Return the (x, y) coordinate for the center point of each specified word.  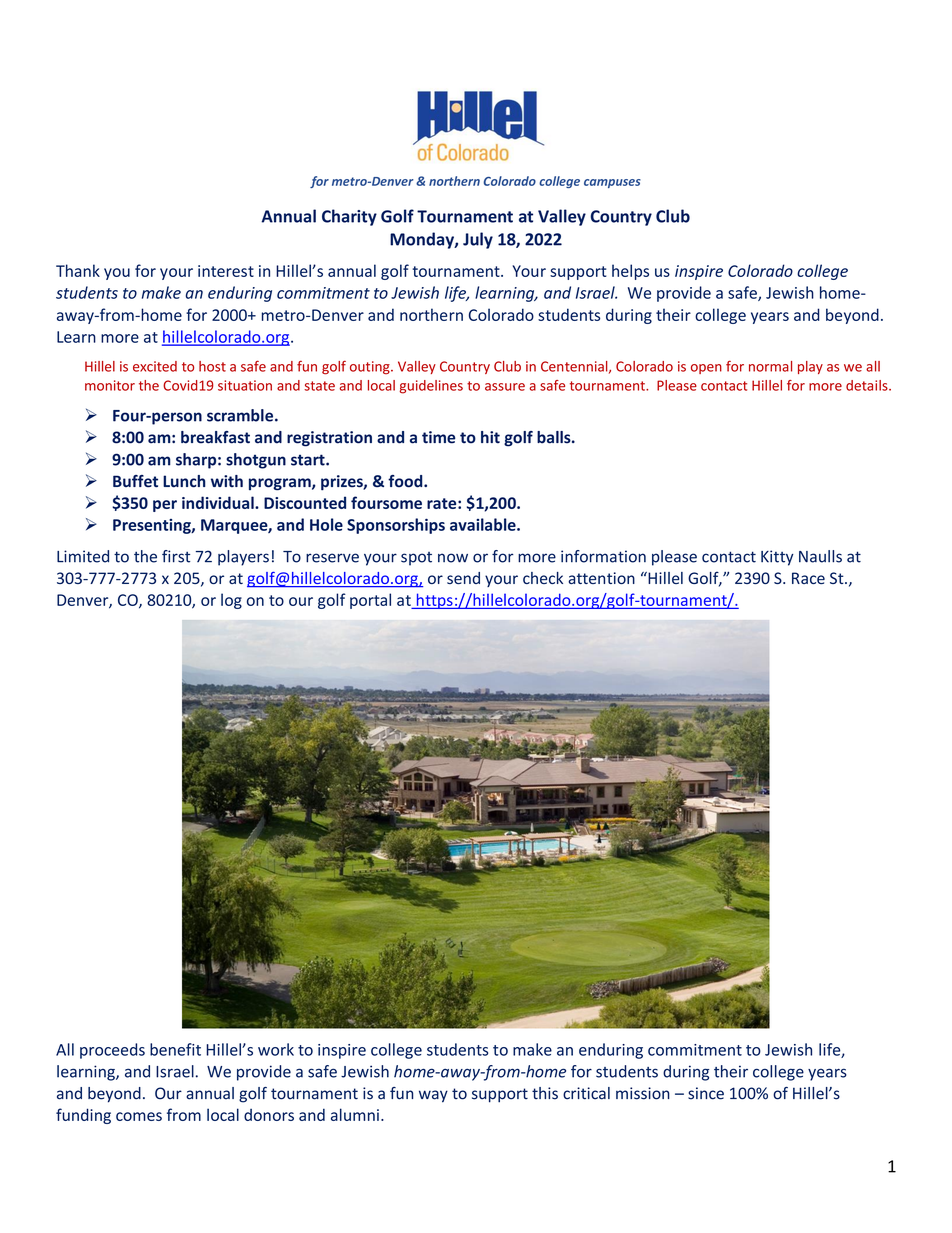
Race (808, 578)
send (463, 578)
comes (139, 1116)
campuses (612, 183)
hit (490, 437)
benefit (175, 1049)
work (276, 1049)
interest (226, 271)
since (706, 1093)
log (231, 601)
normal (770, 366)
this (545, 1093)
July (478, 240)
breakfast (215, 437)
